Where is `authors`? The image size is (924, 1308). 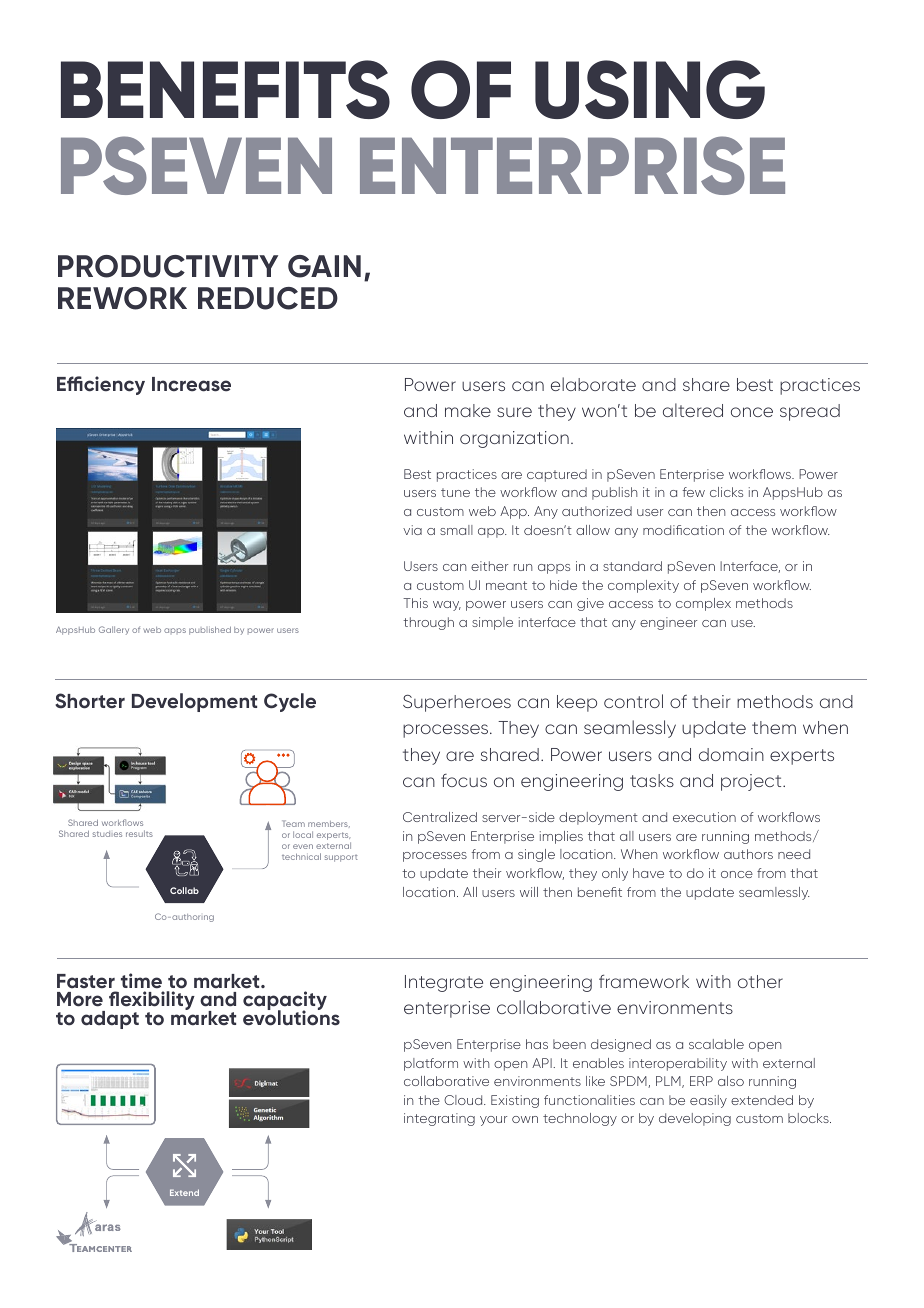 authors is located at coordinates (748, 854).
